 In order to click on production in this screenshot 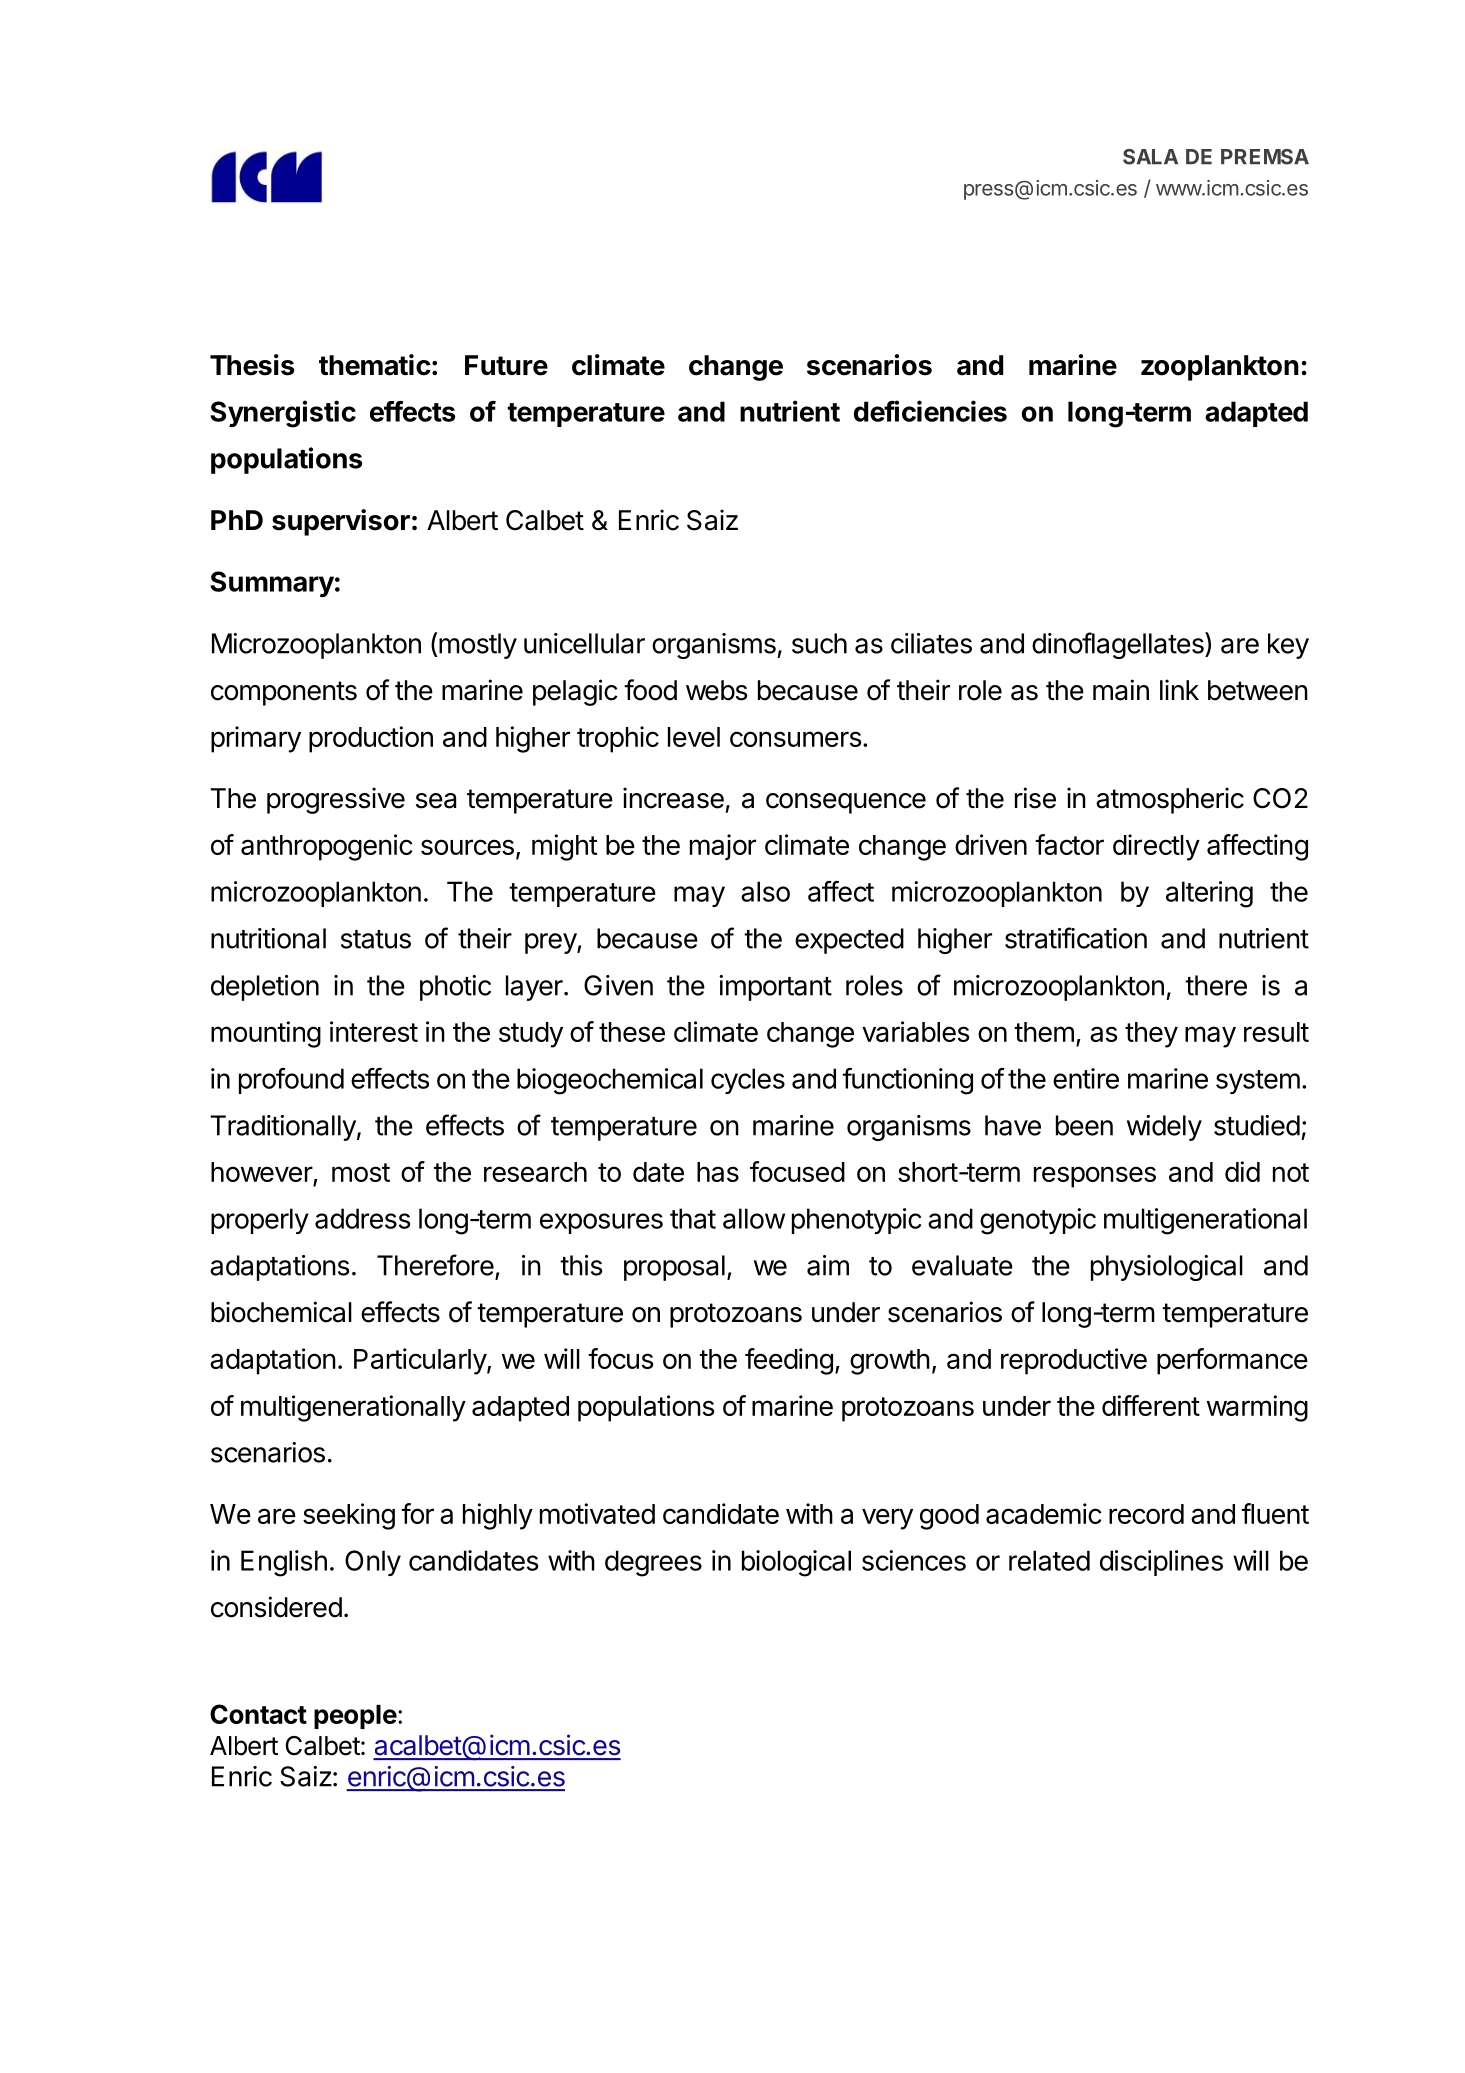, I will do `click(371, 739)`.
